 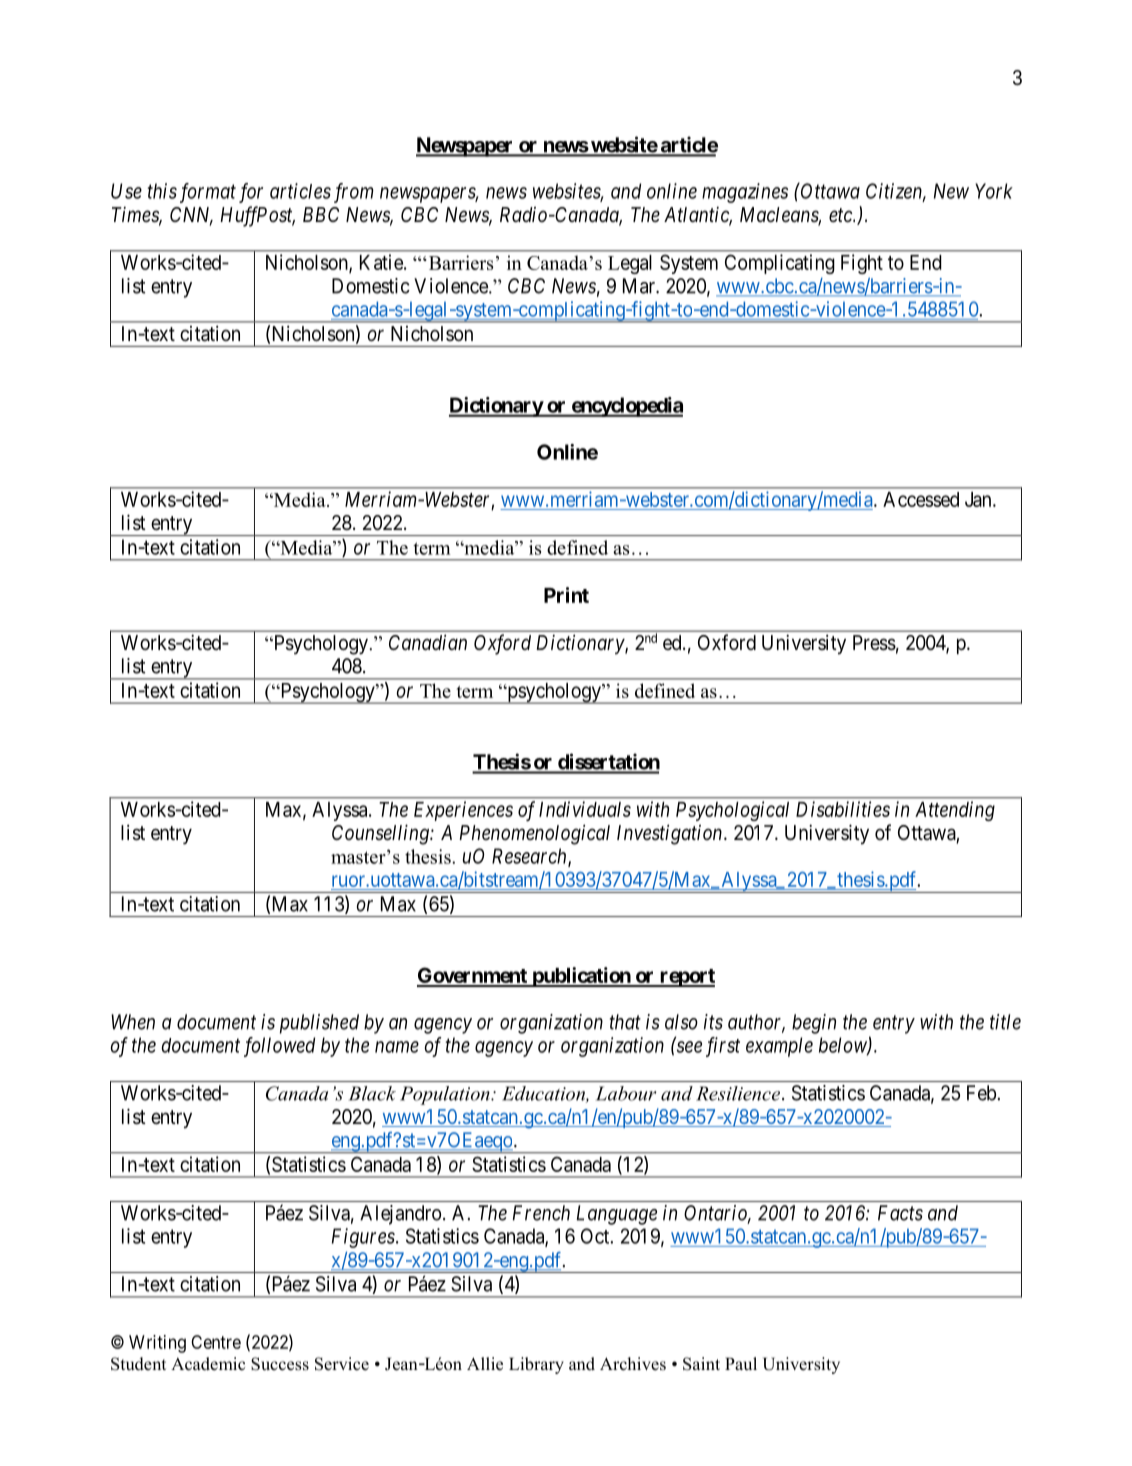 What do you see at coordinates (745, 193) in the page?
I see `magazines` at bounding box center [745, 193].
